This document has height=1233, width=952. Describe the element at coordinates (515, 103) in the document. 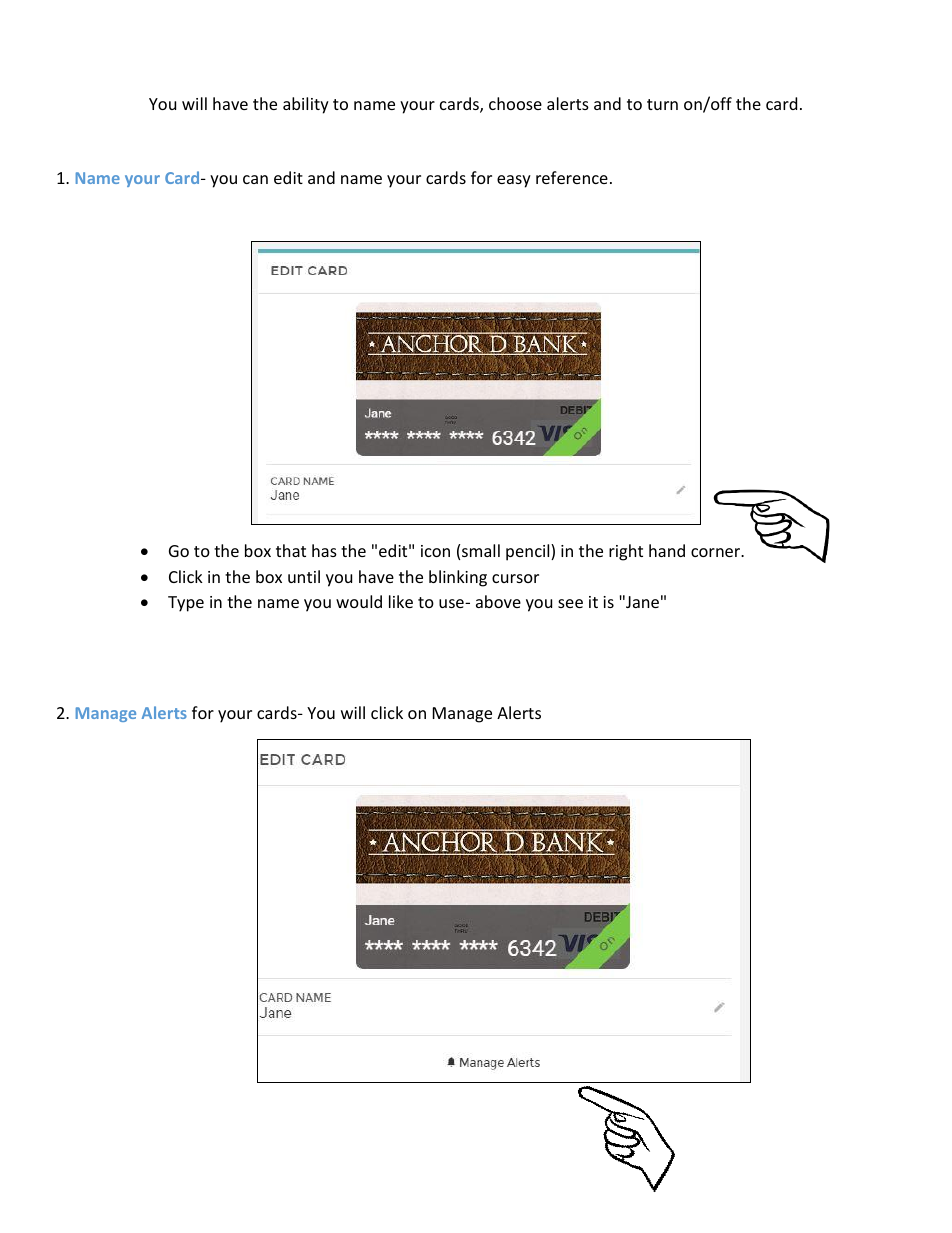

I see `choose` at that location.
